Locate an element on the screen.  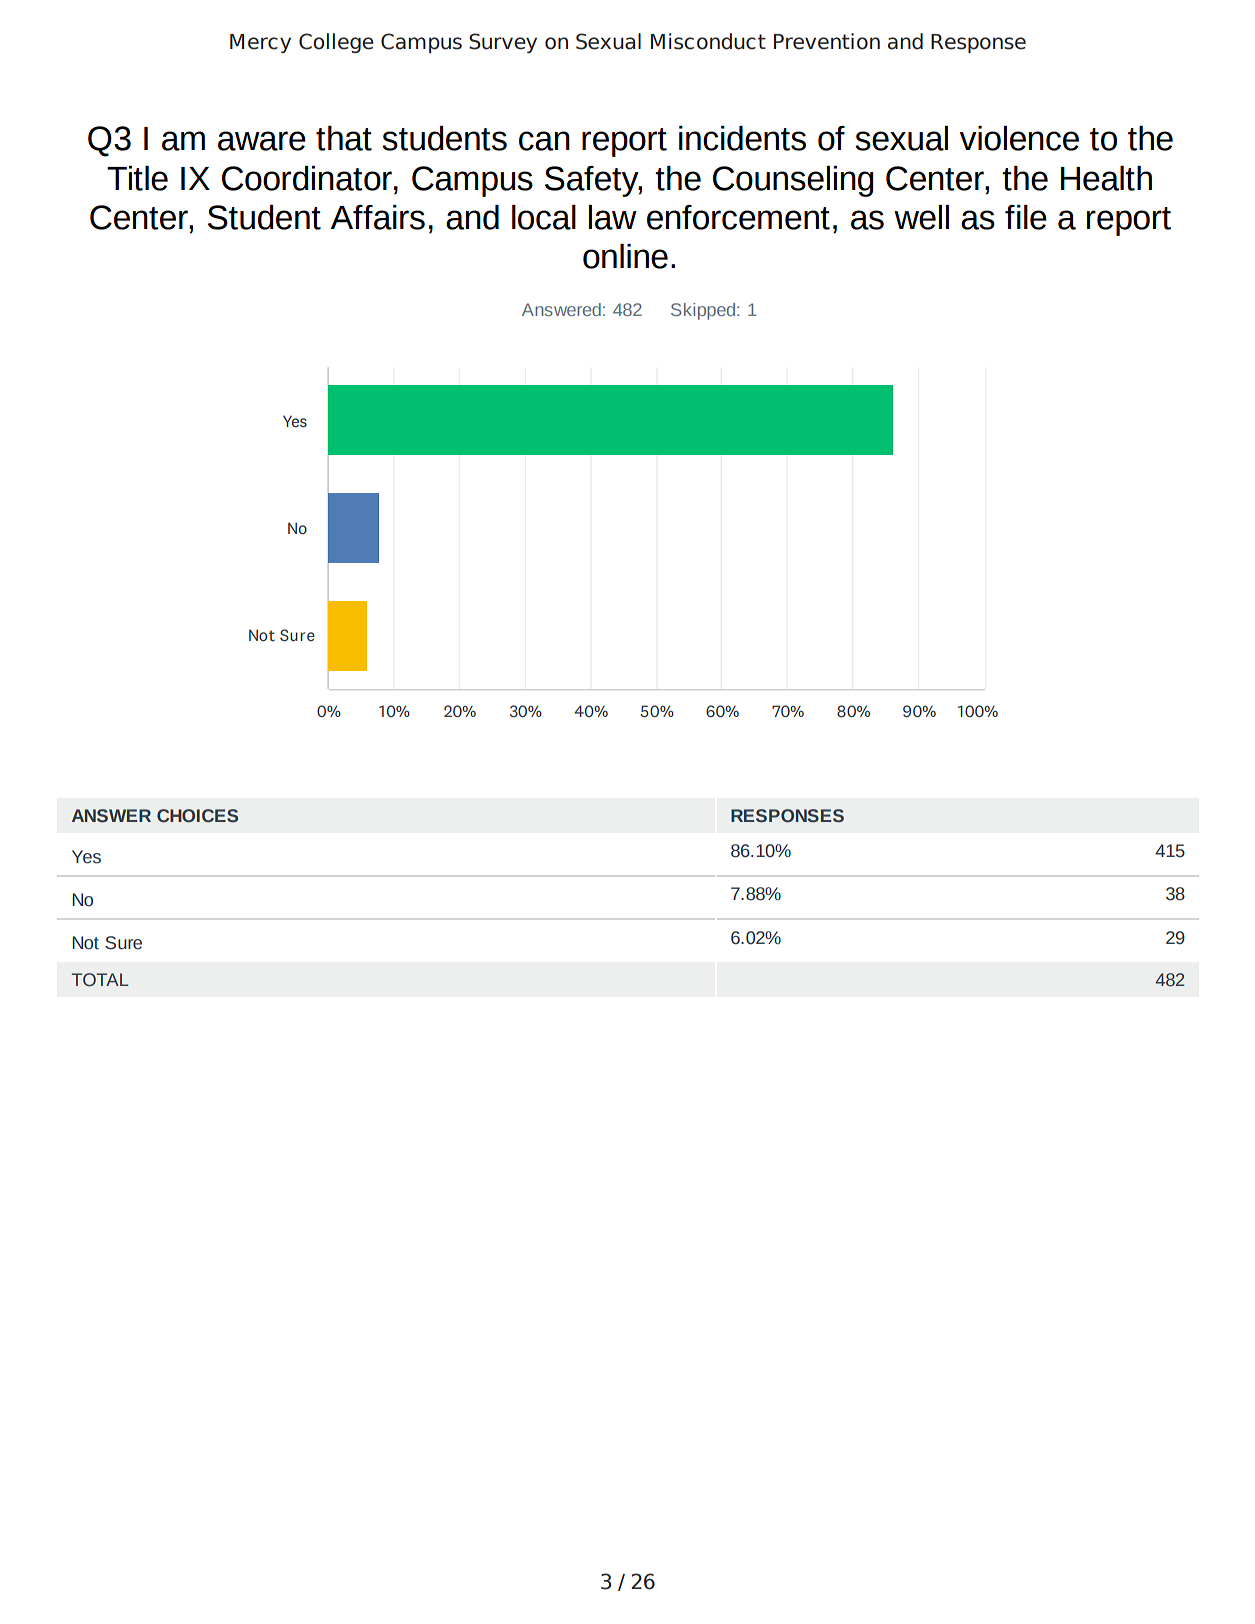
Affairs is located at coordinates (377, 217).
